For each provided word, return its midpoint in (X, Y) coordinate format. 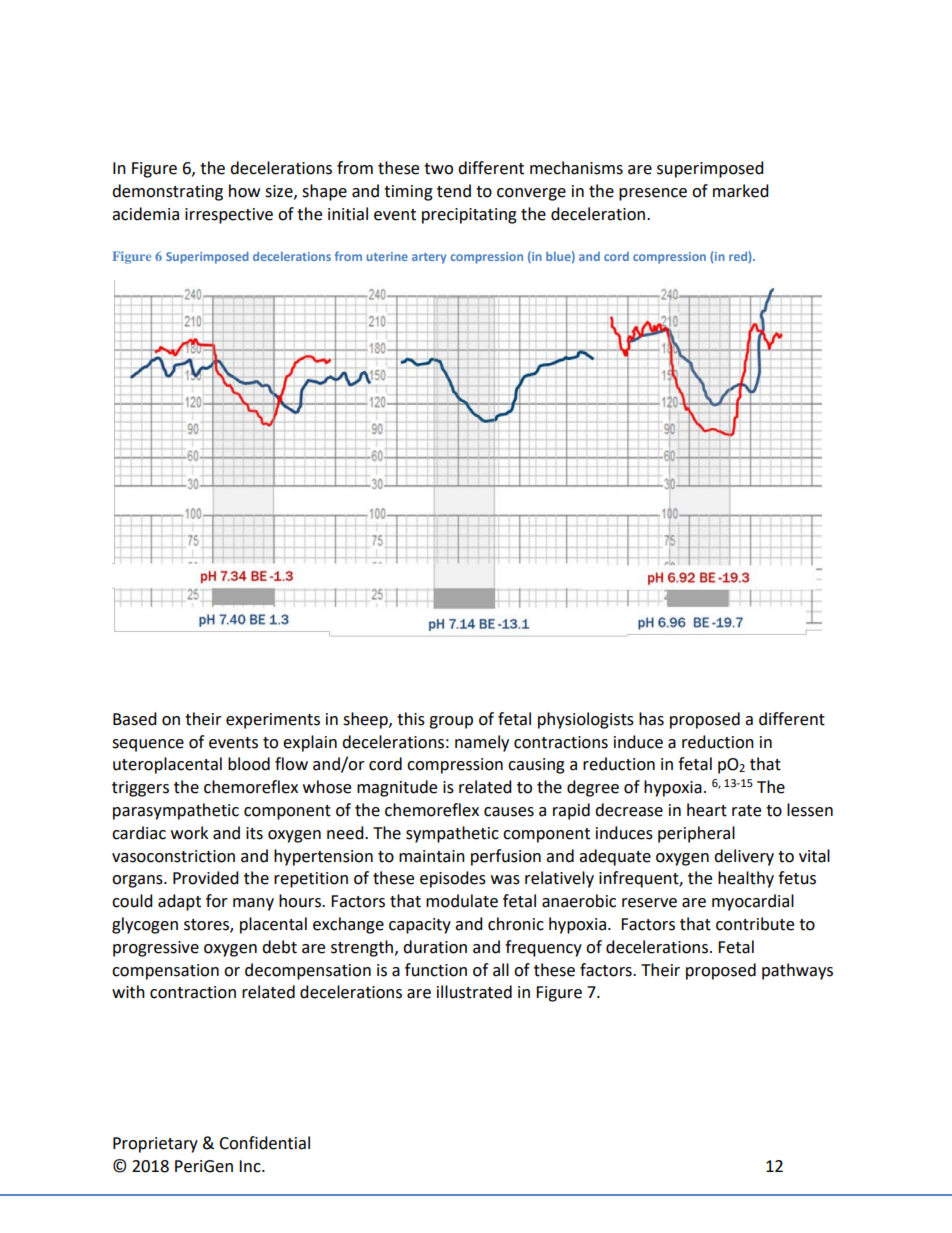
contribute (755, 924)
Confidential (264, 1143)
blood (249, 764)
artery (429, 258)
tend (454, 191)
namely (482, 743)
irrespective (229, 216)
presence (653, 194)
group (451, 722)
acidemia (145, 214)
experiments (273, 721)
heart (707, 810)
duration (435, 947)
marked (741, 191)
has (651, 719)
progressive (156, 949)
